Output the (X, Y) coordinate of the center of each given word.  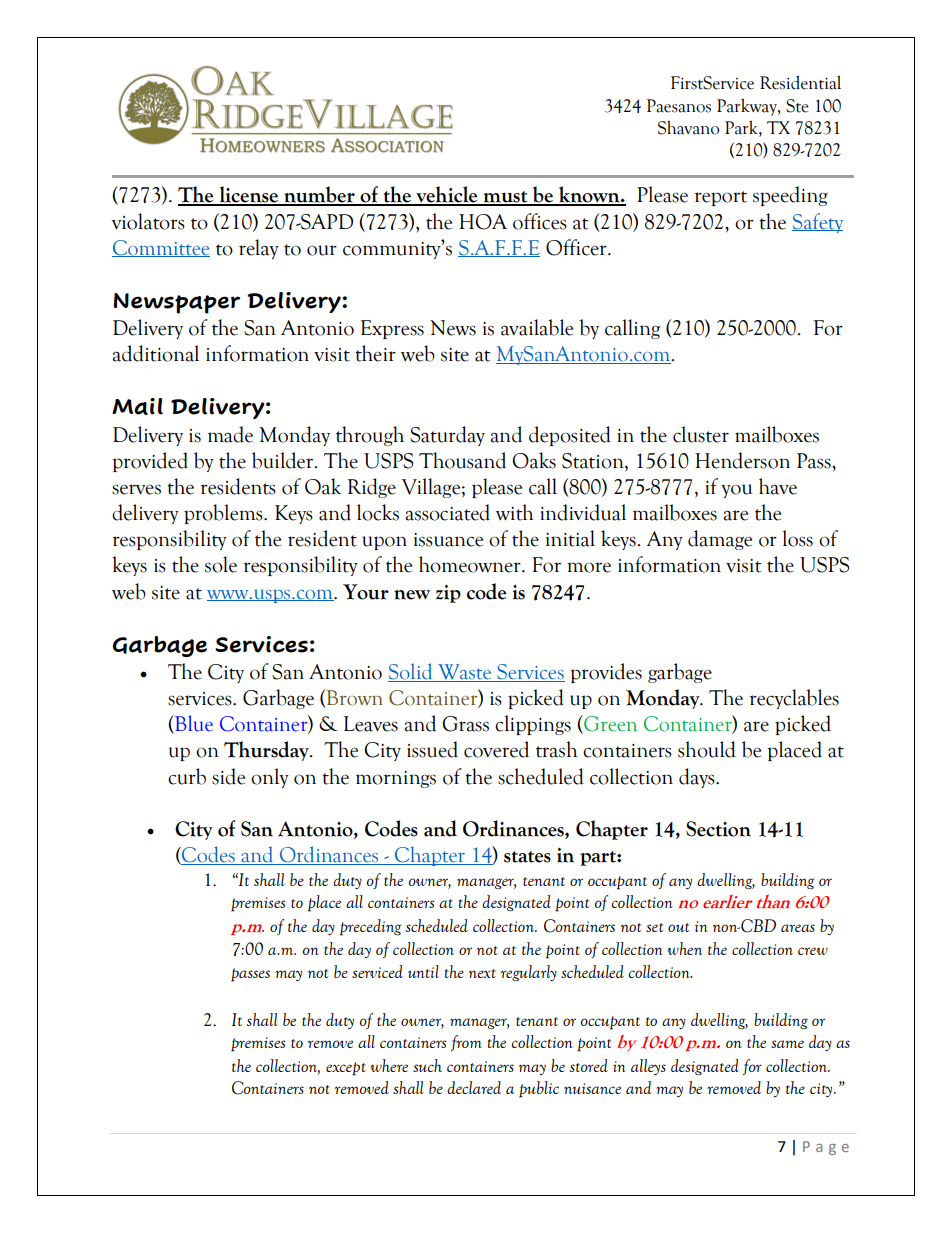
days (698, 778)
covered (496, 749)
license (248, 195)
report (720, 198)
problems (224, 514)
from (466, 1043)
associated (448, 512)
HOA (483, 222)
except (346, 1069)
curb (187, 776)
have (778, 486)
